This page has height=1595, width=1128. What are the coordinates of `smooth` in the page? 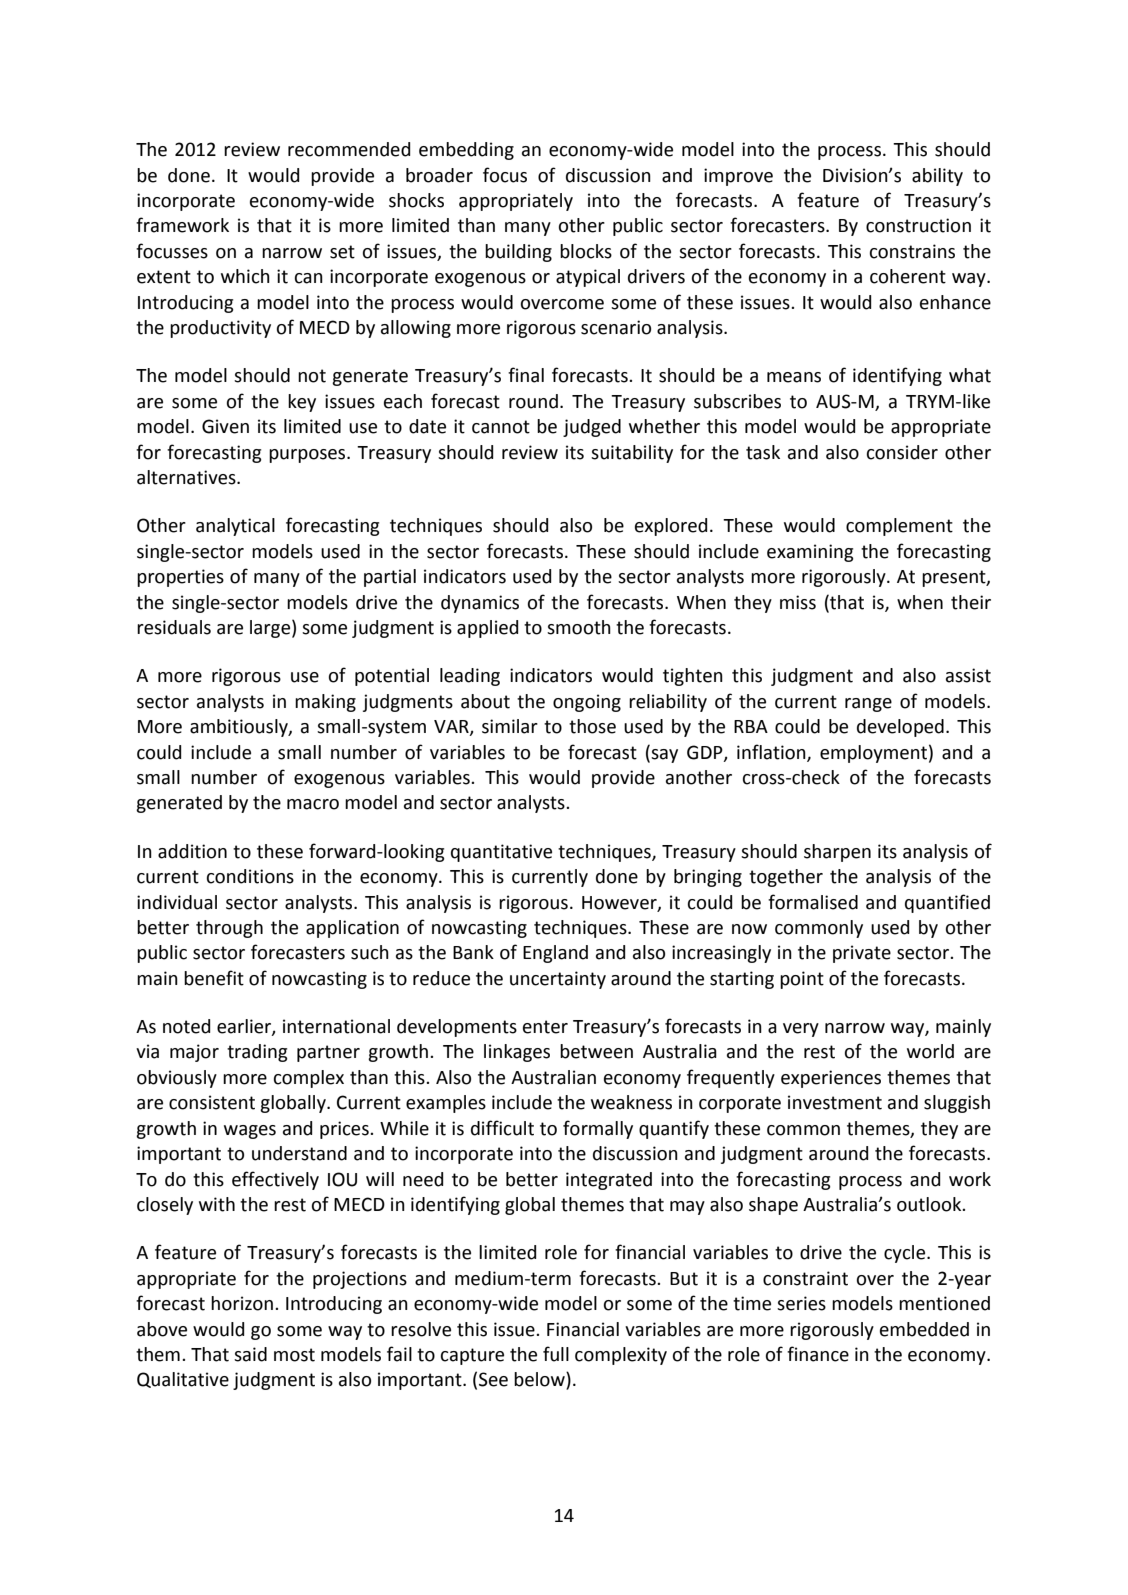 It's located at (579, 627).
